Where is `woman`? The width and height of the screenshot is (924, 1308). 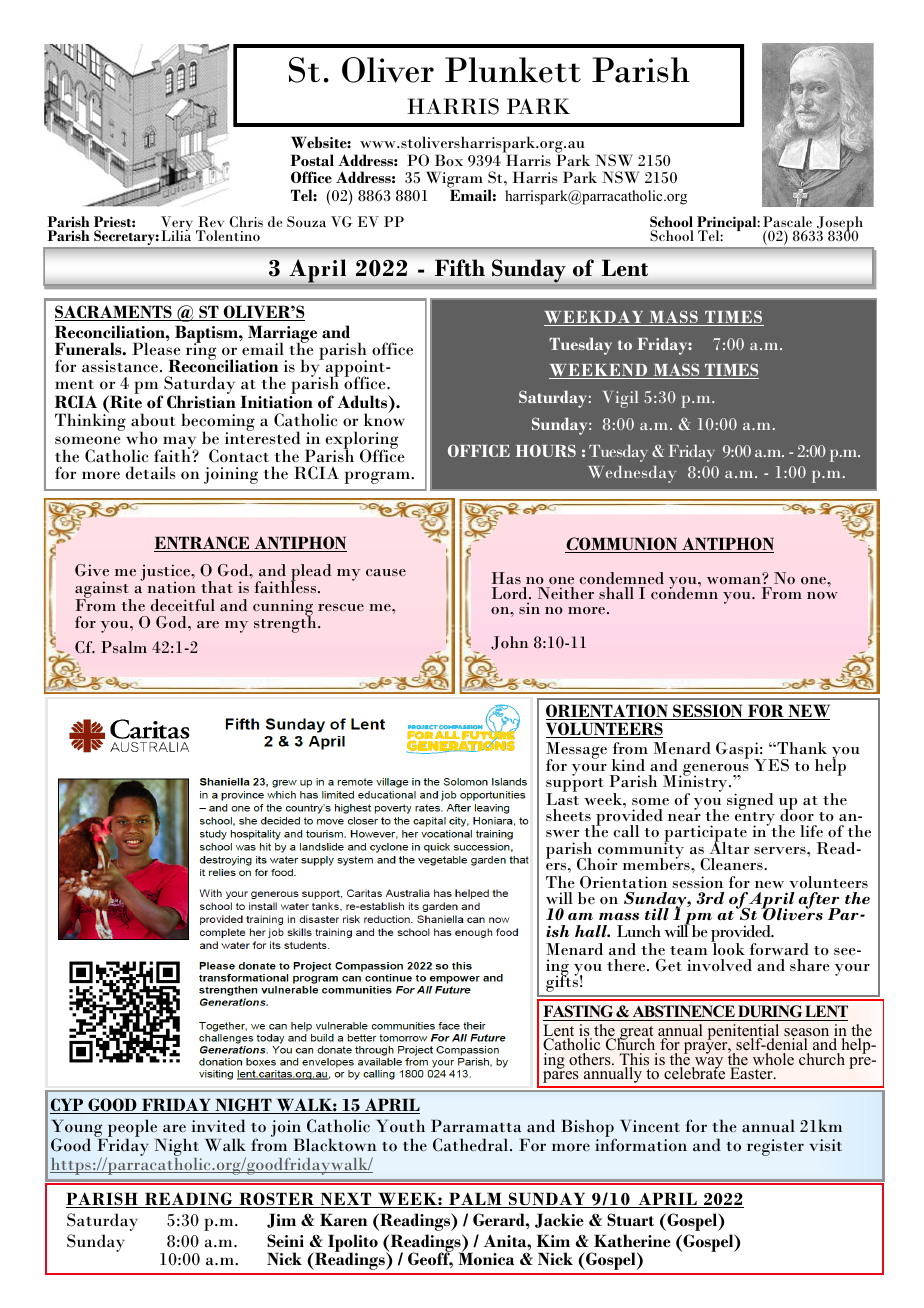
woman is located at coordinates (734, 580).
